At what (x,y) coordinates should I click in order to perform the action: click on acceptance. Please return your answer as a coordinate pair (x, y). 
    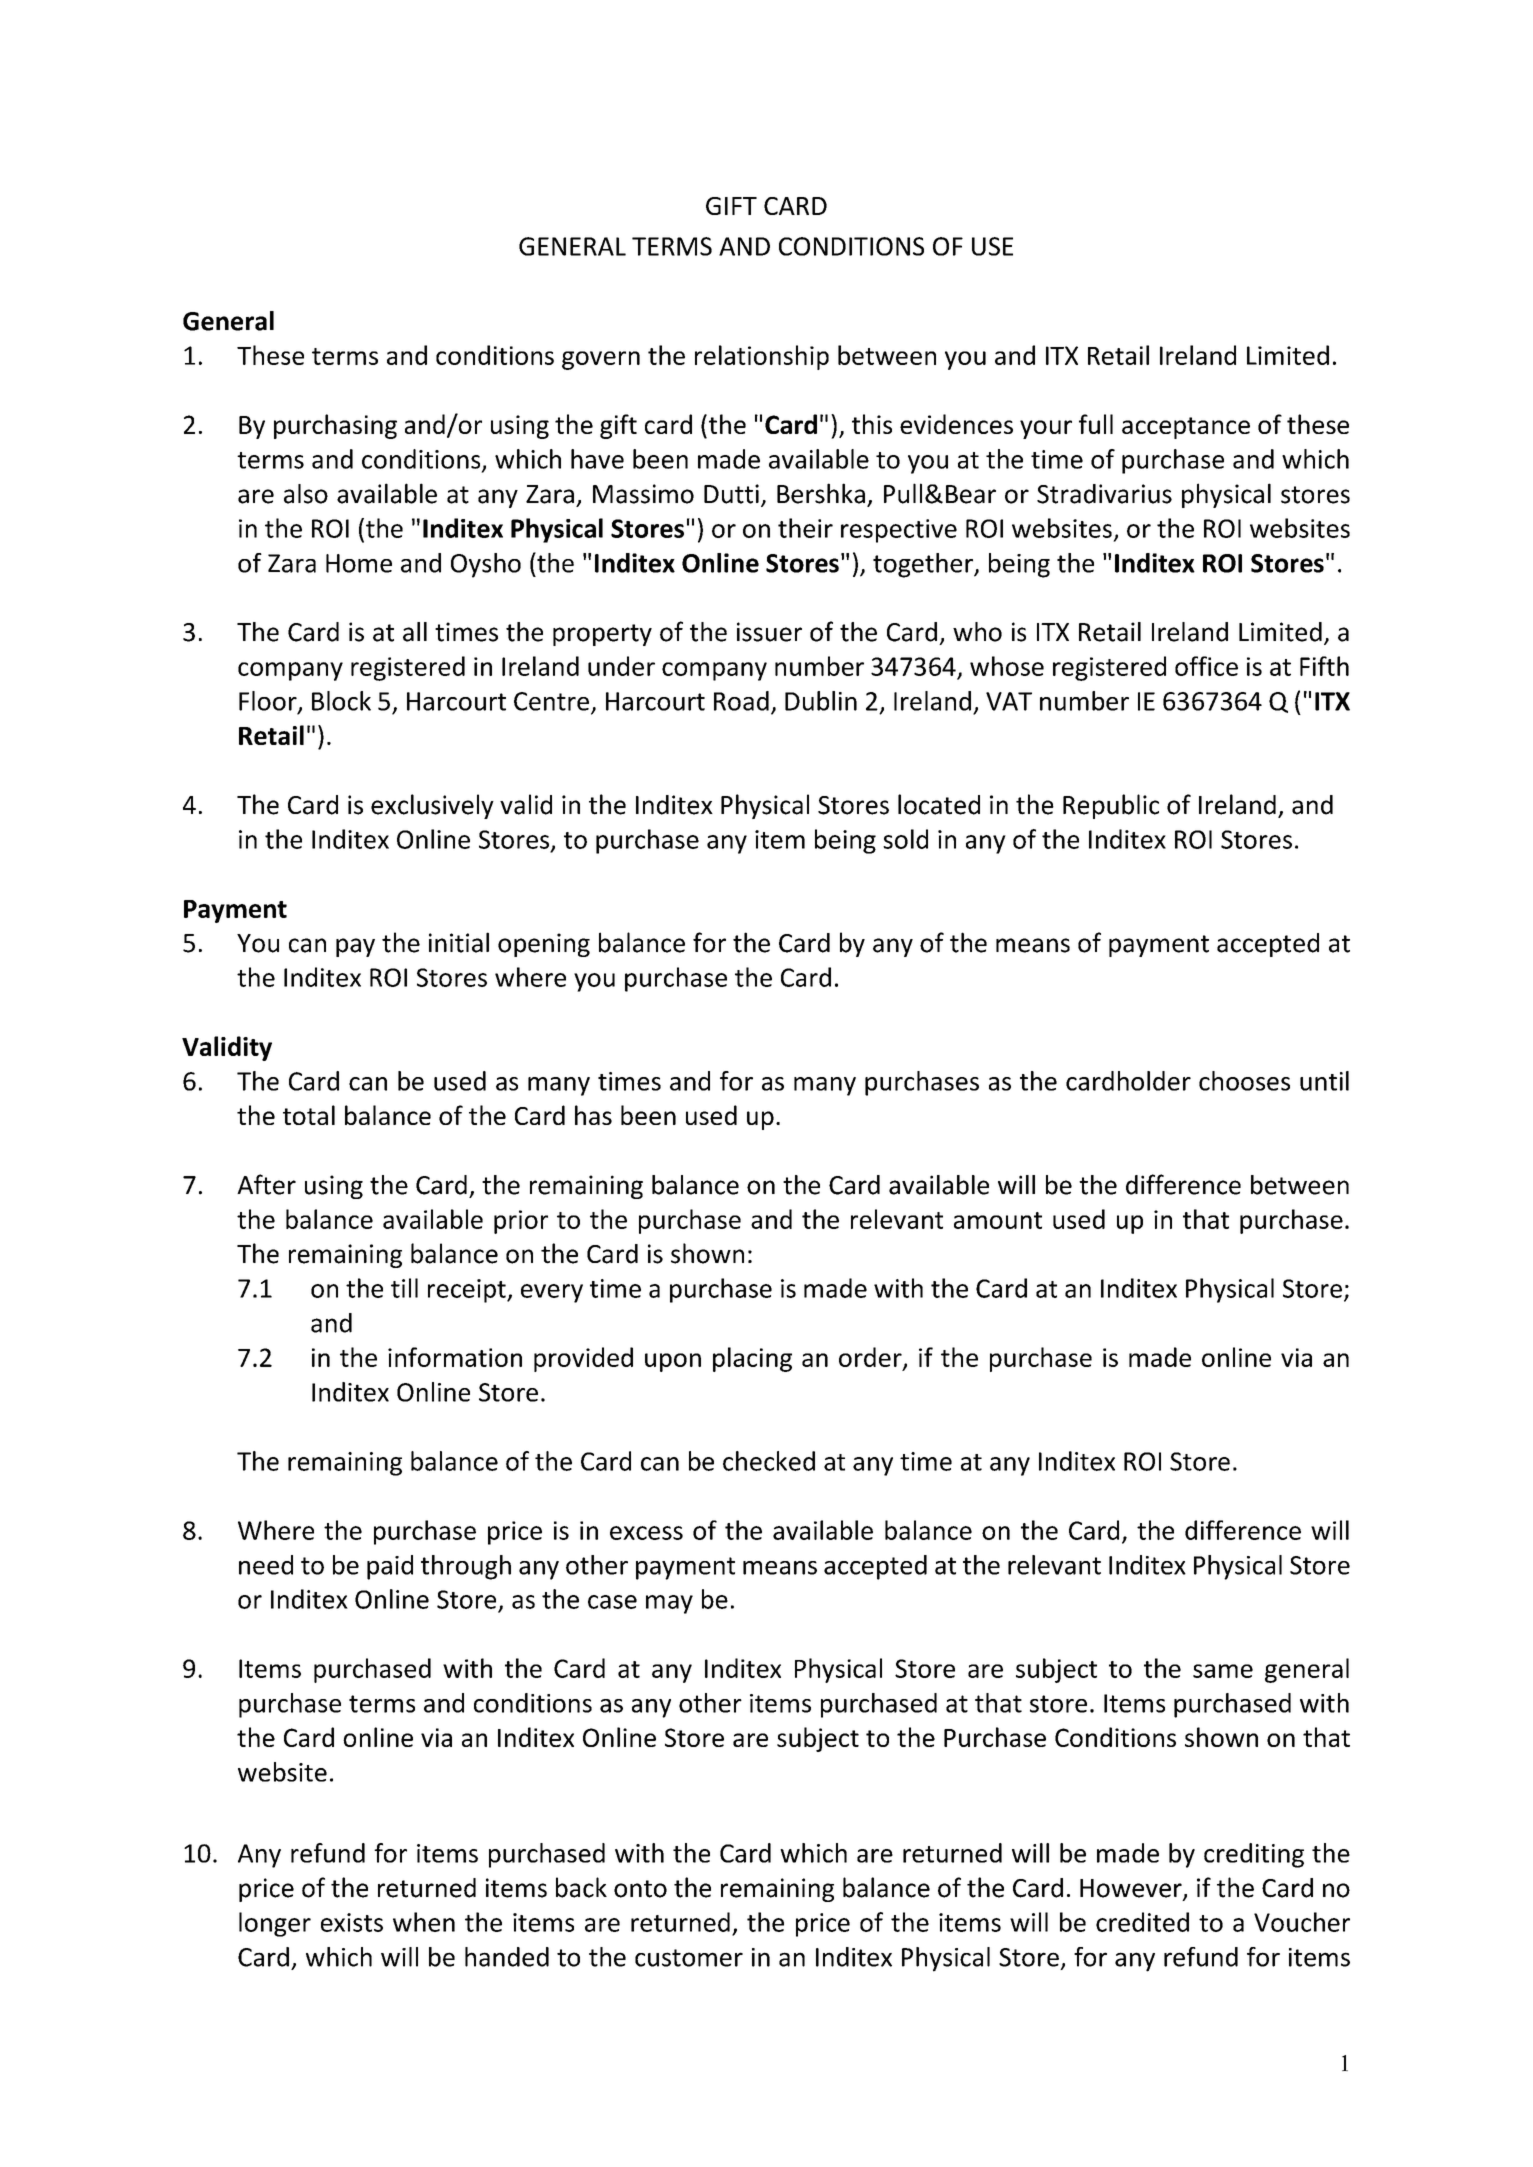
    Looking at the image, I should click on (1186, 428).
